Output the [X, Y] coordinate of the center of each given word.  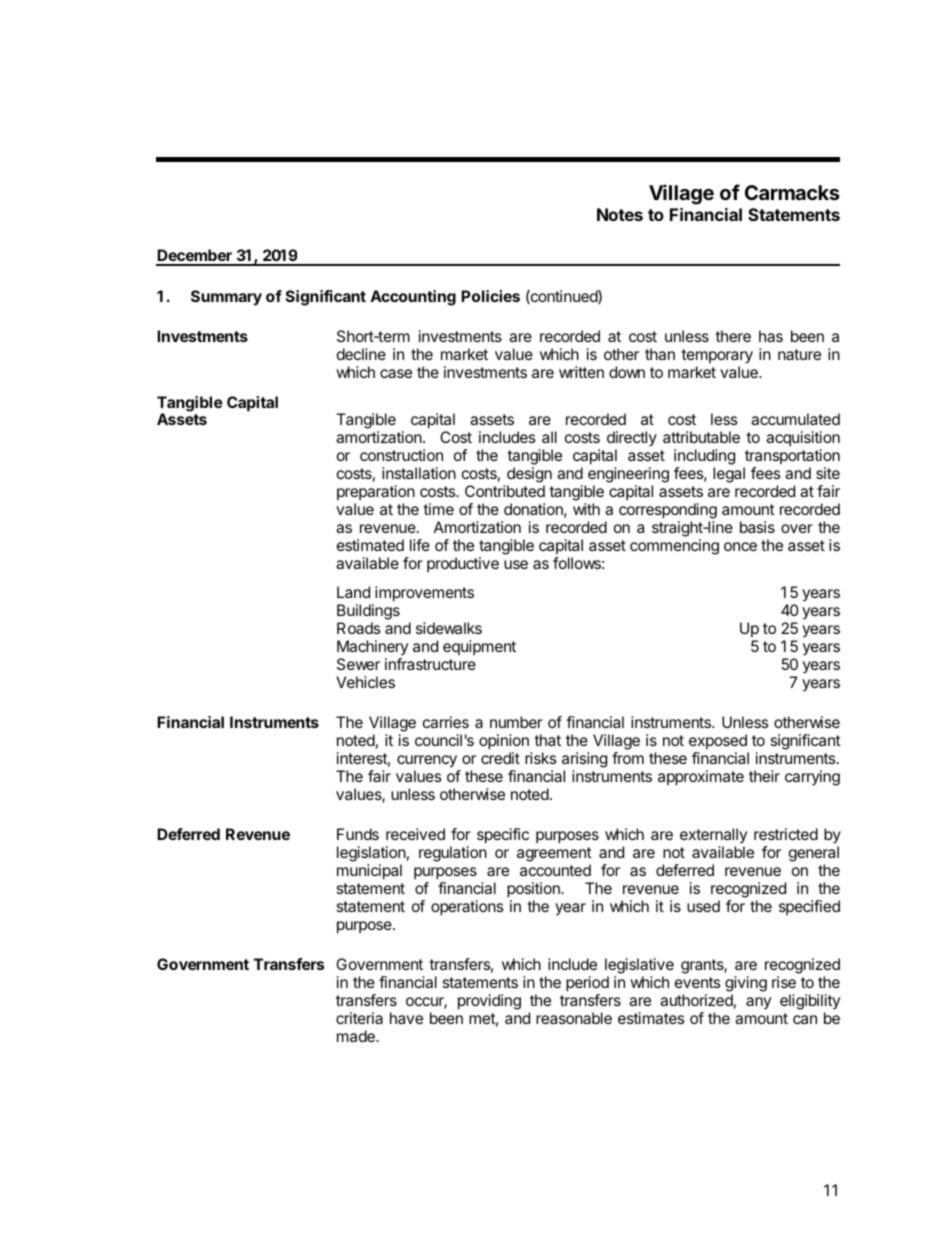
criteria [359, 1018]
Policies [490, 296]
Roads [359, 628]
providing [489, 1002]
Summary [226, 298]
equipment [479, 647]
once [740, 546]
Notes [620, 214]
